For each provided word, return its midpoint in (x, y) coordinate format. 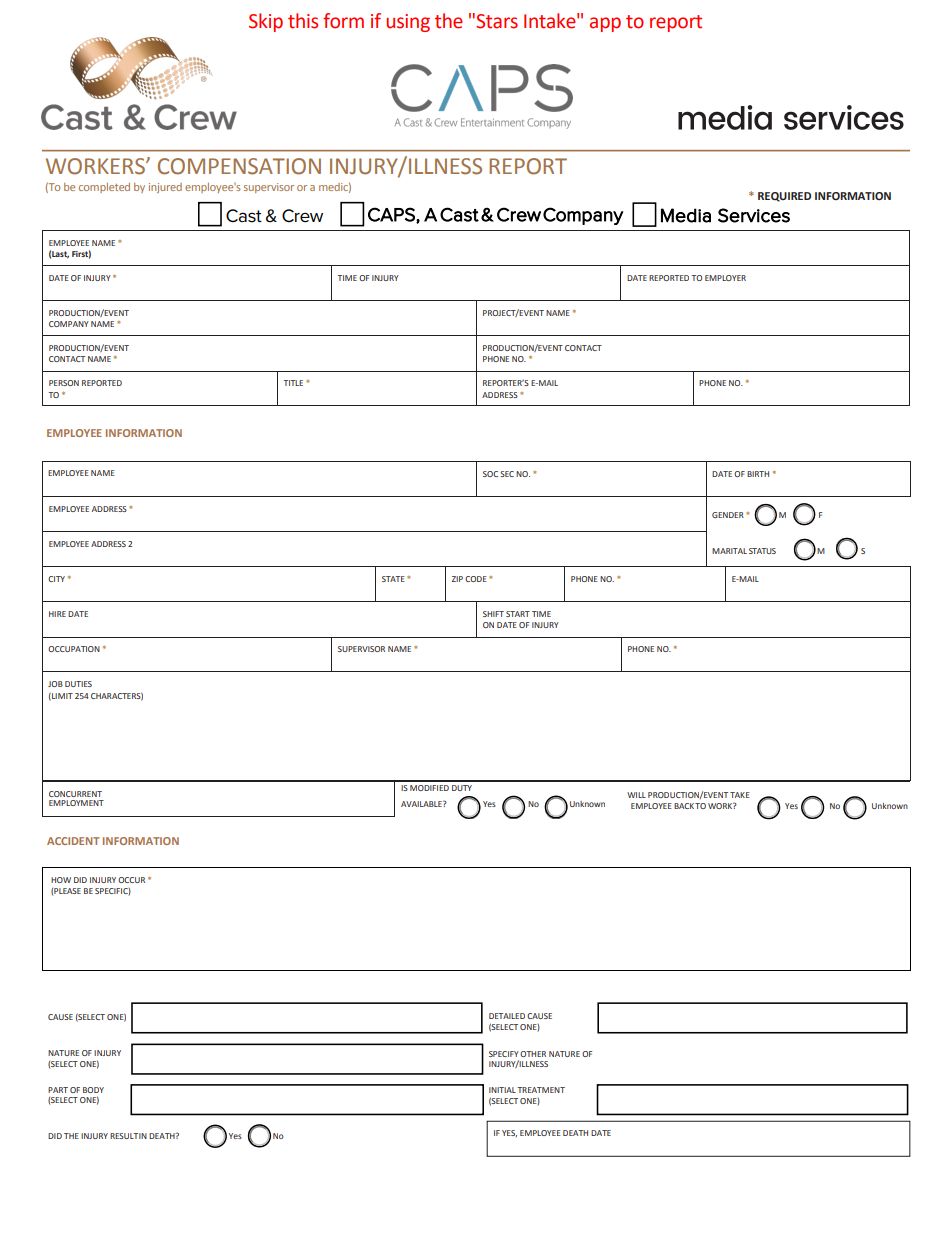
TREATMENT (541, 1090)
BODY (93, 1090)
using (408, 23)
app (605, 24)
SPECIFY (504, 1054)
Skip (266, 22)
